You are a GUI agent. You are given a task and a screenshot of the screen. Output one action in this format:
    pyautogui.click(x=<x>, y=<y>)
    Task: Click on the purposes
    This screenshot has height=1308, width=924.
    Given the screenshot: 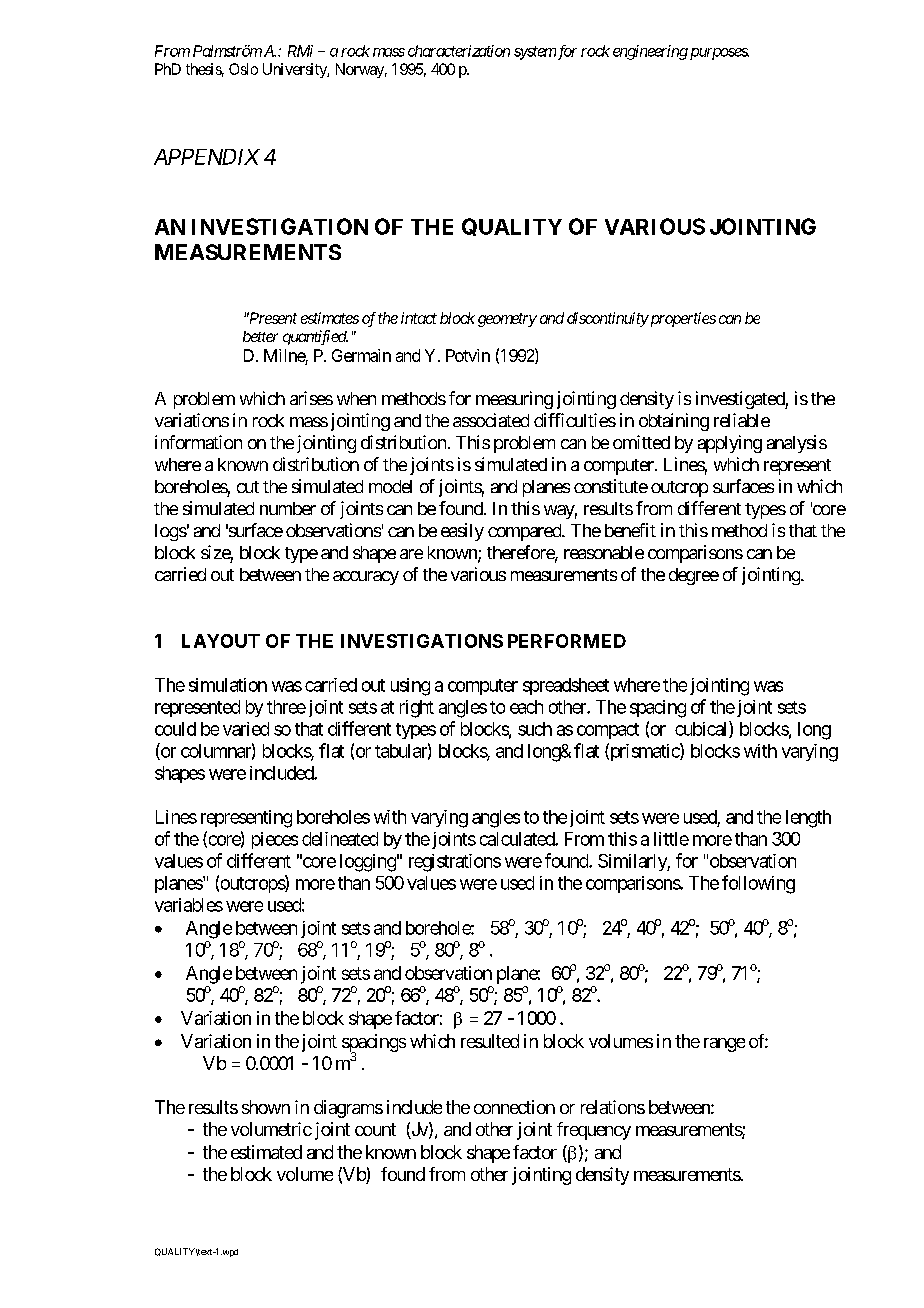 What is the action you would take?
    pyautogui.click(x=718, y=54)
